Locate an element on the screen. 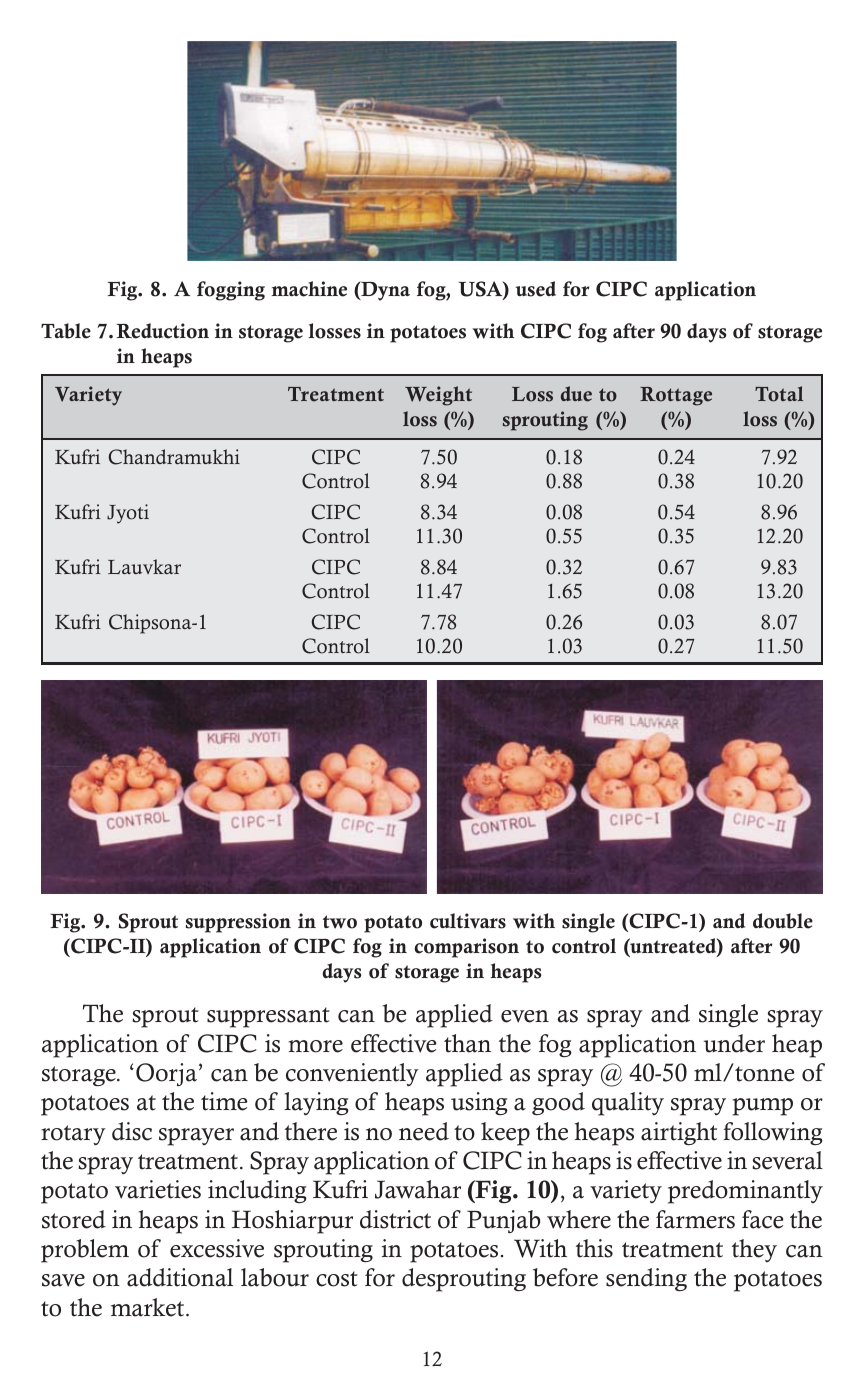  under is located at coordinates (734, 1043).
